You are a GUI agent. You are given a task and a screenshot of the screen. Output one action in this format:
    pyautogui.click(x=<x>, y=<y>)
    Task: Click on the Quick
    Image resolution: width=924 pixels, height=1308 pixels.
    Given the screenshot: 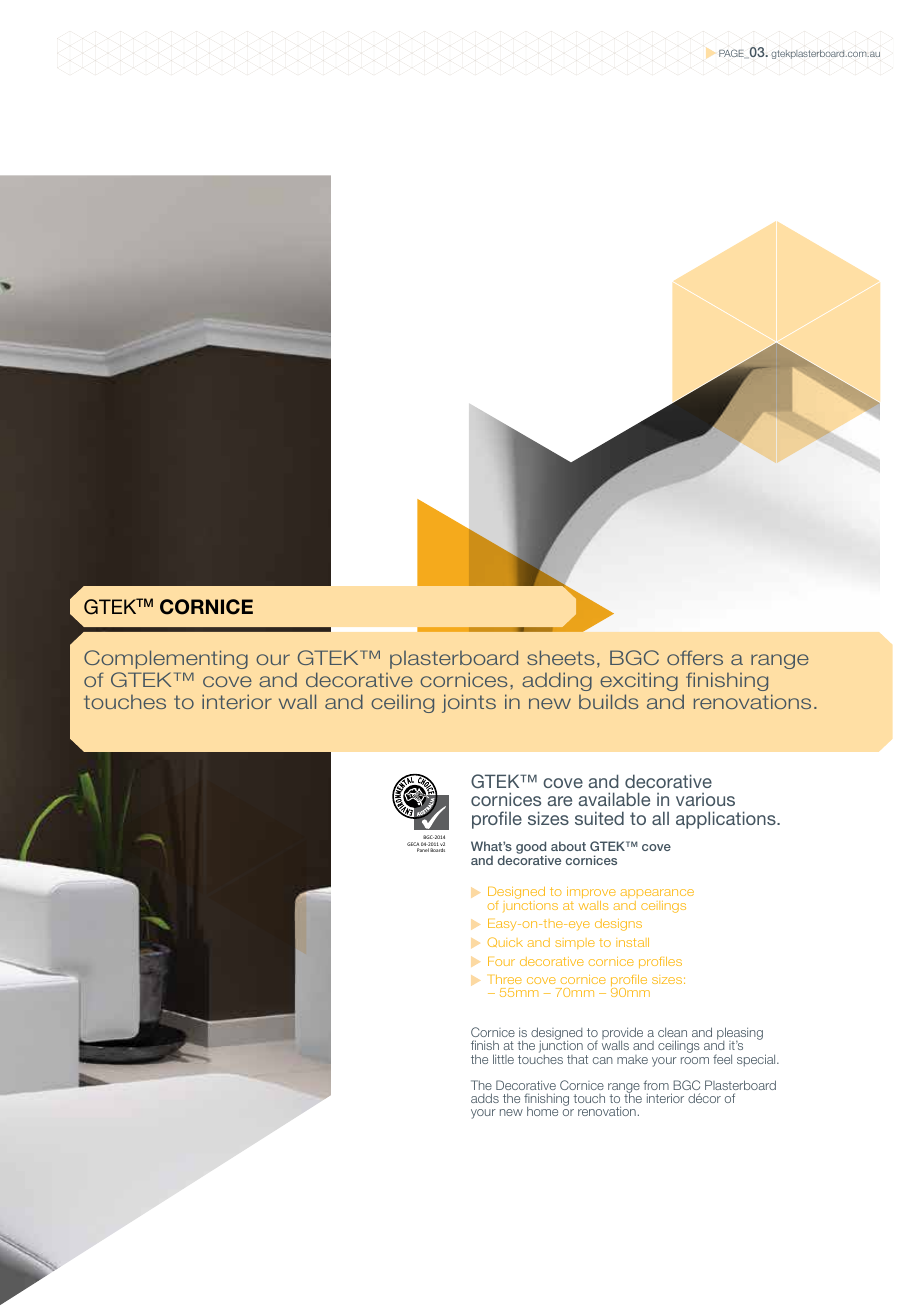 What is the action you would take?
    pyautogui.click(x=505, y=942)
